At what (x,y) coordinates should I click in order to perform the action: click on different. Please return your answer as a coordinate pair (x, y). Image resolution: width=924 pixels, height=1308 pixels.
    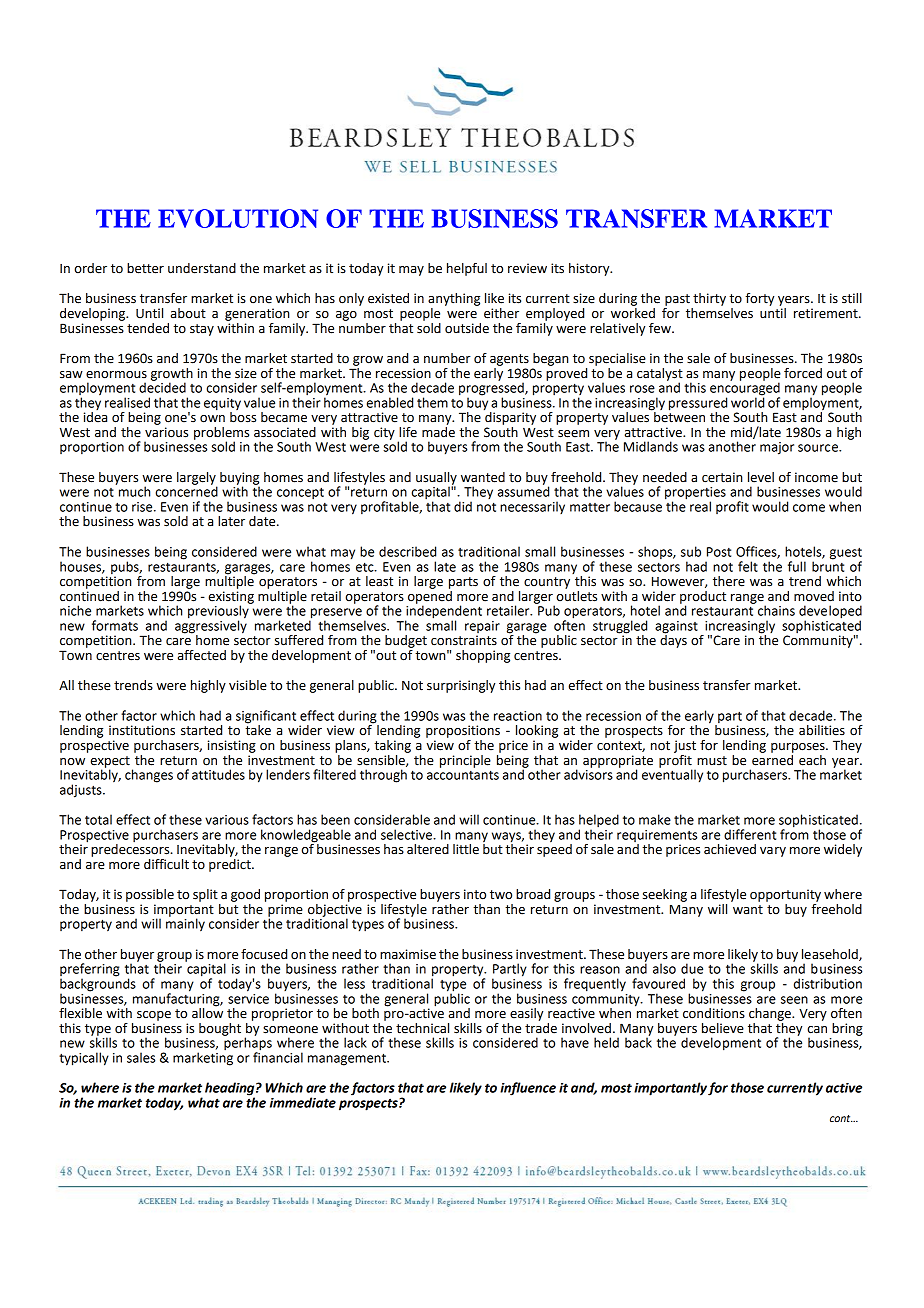
    Looking at the image, I should click on (750, 834).
